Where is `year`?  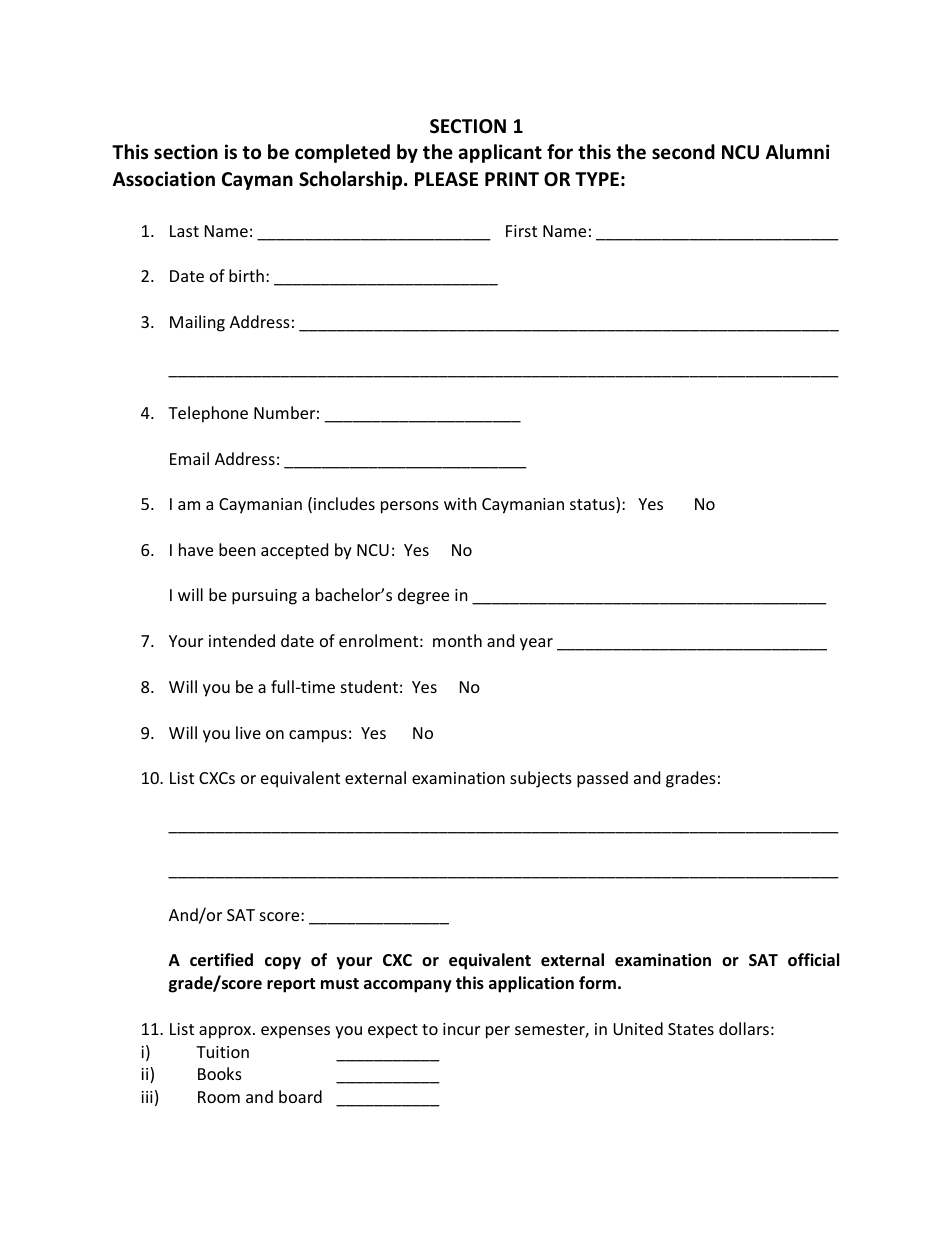 year is located at coordinates (536, 644).
